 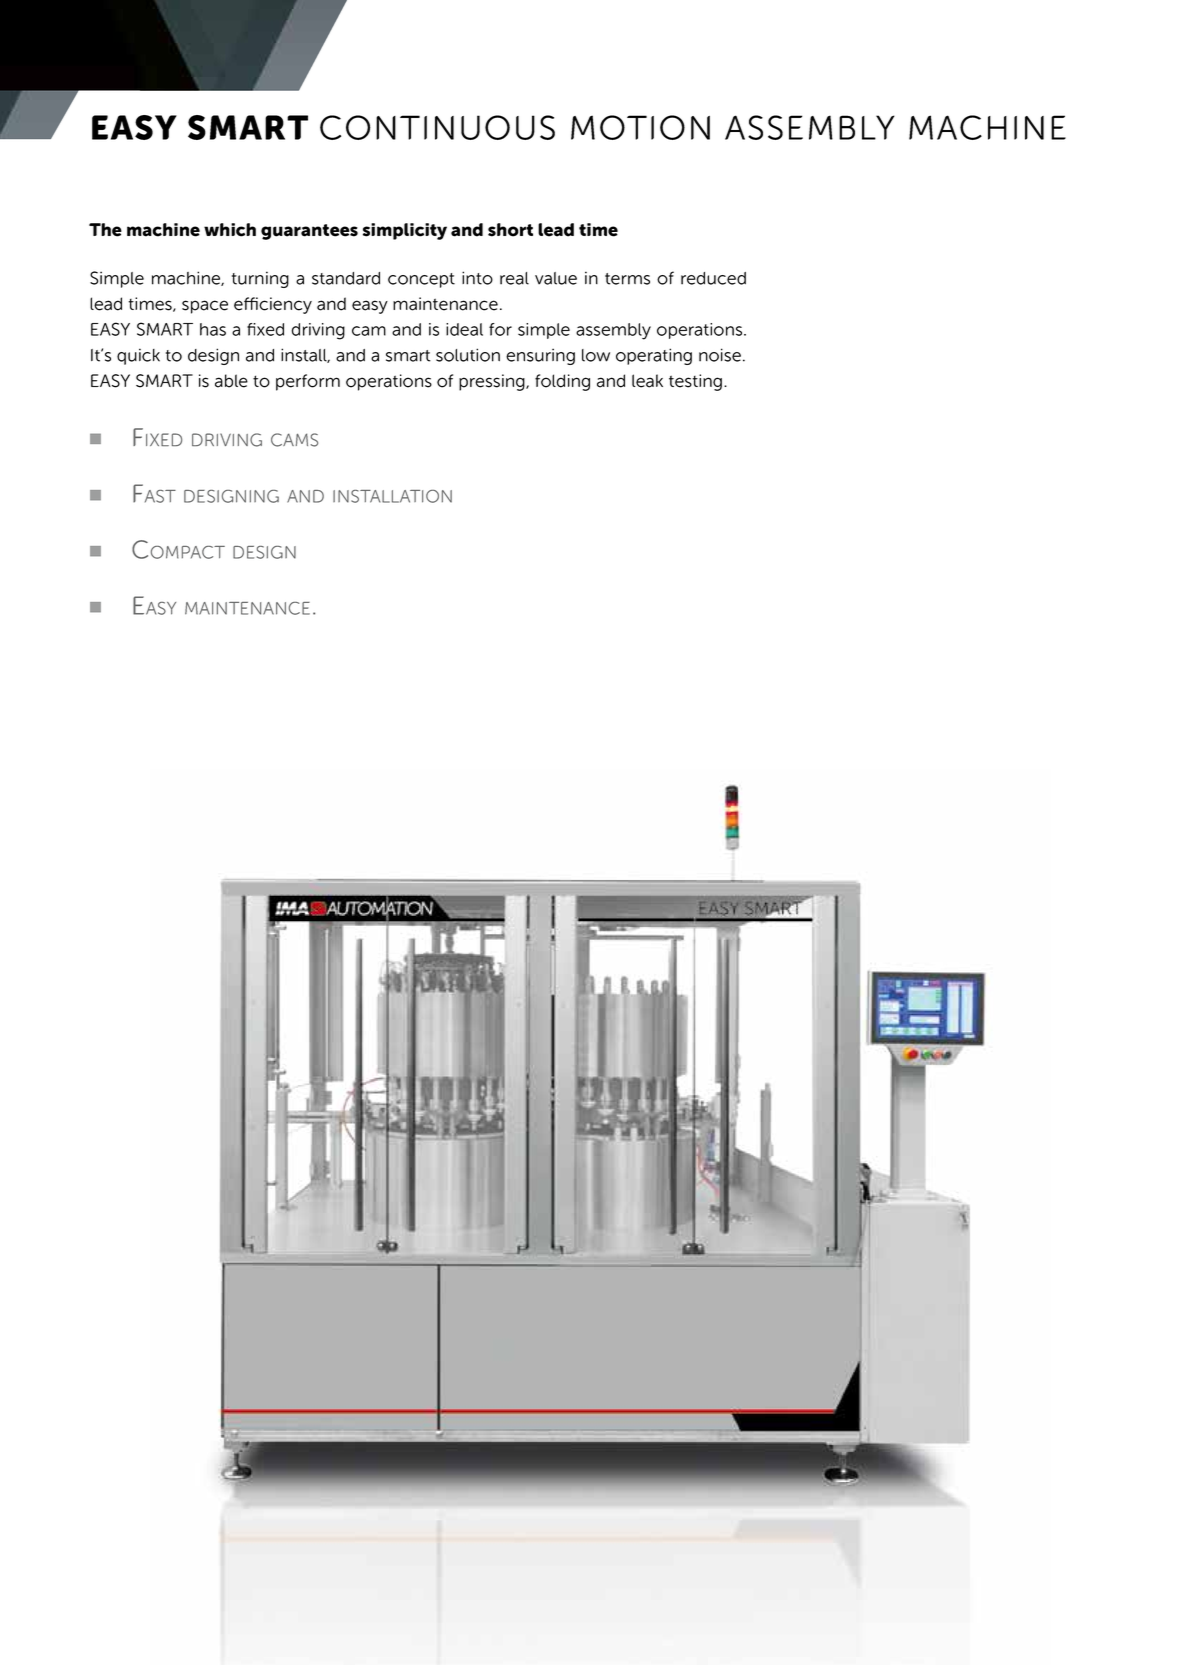 What do you see at coordinates (510, 230) in the image?
I see `short` at bounding box center [510, 230].
